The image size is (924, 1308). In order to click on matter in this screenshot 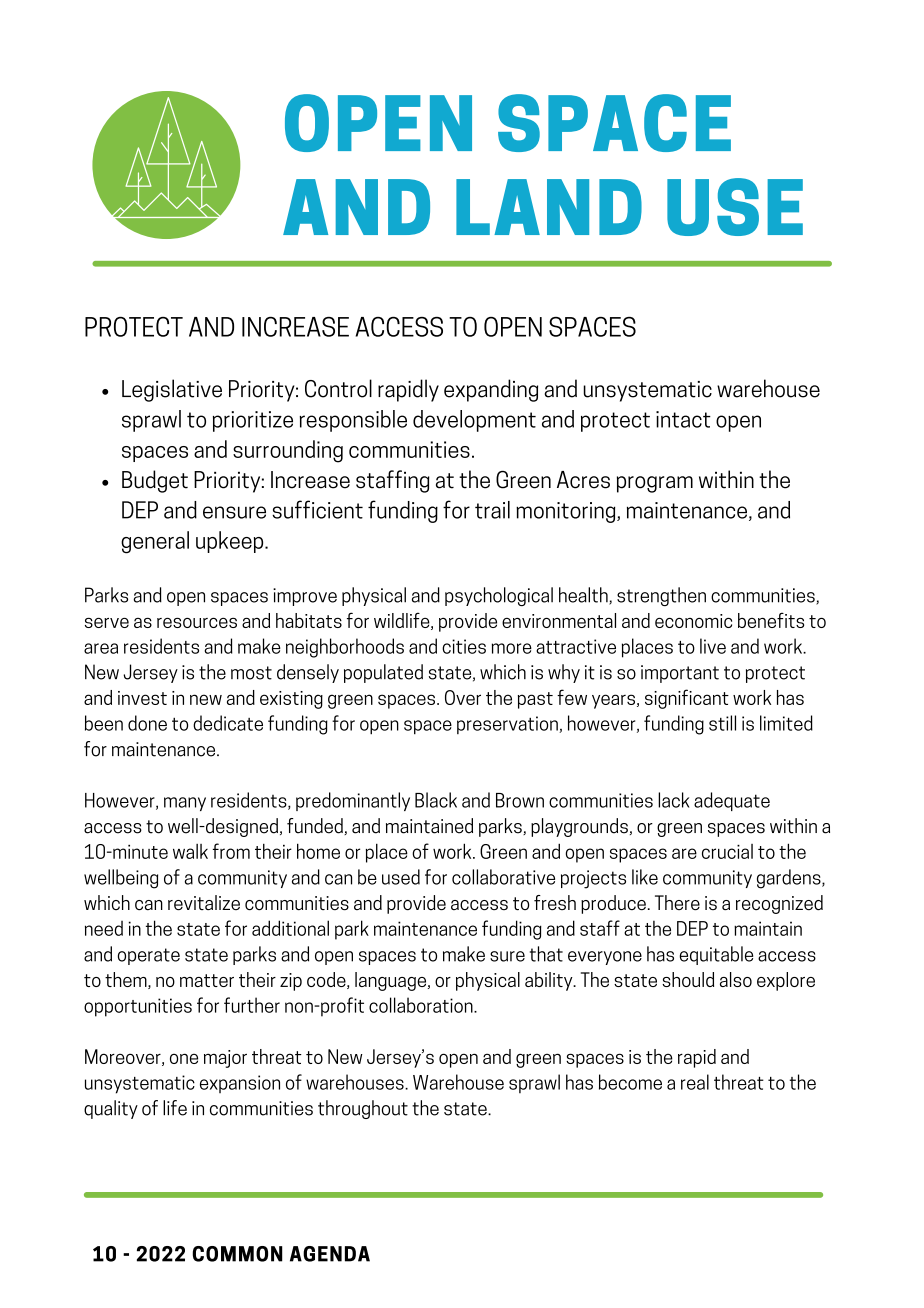, I will do `click(207, 980)`.
